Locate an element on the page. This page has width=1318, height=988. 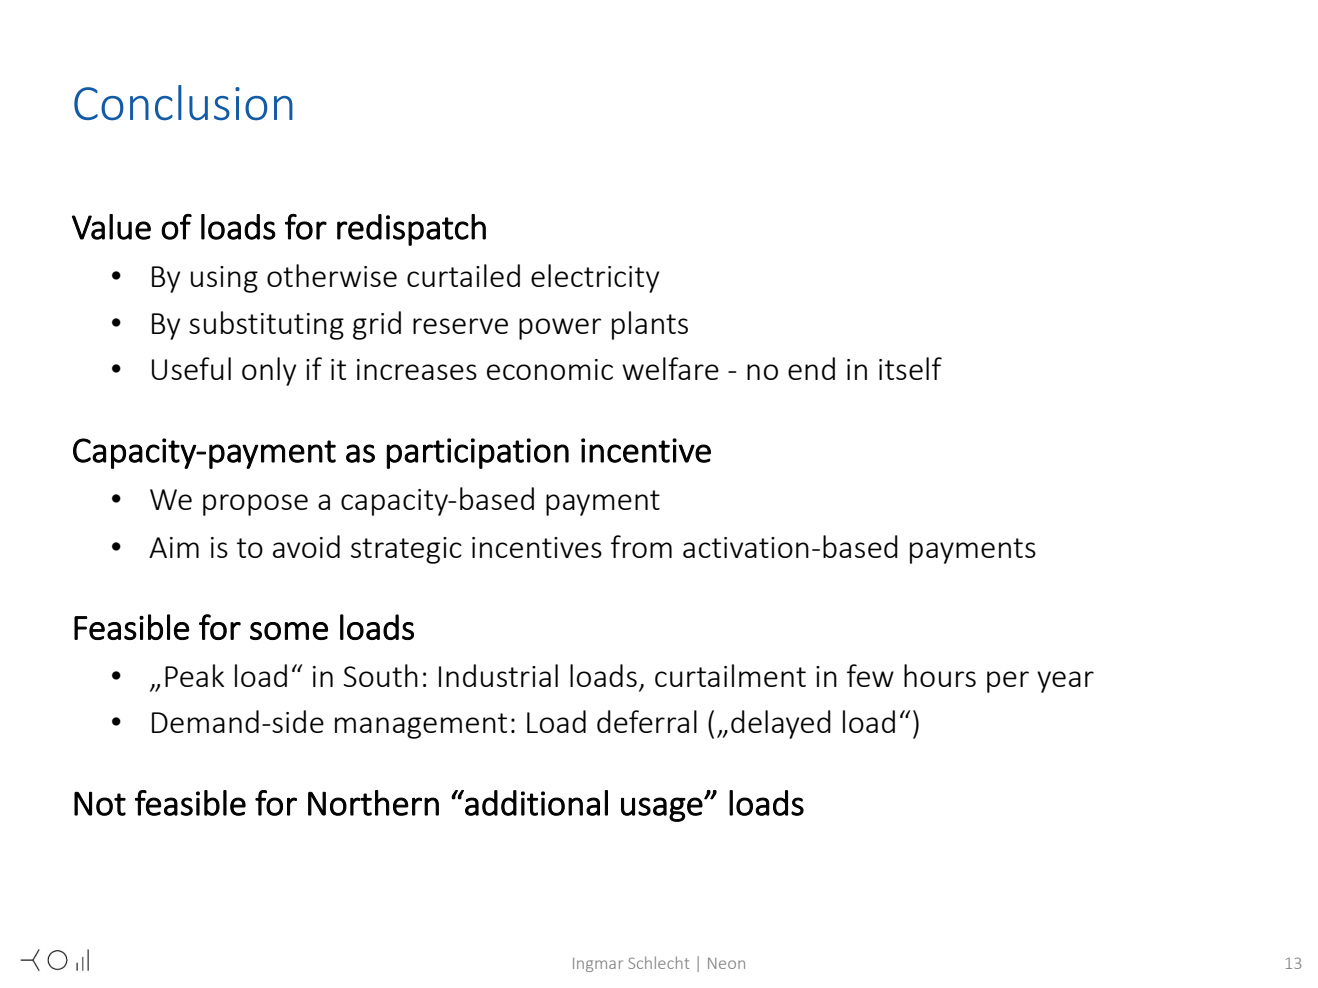
from is located at coordinates (641, 546).
